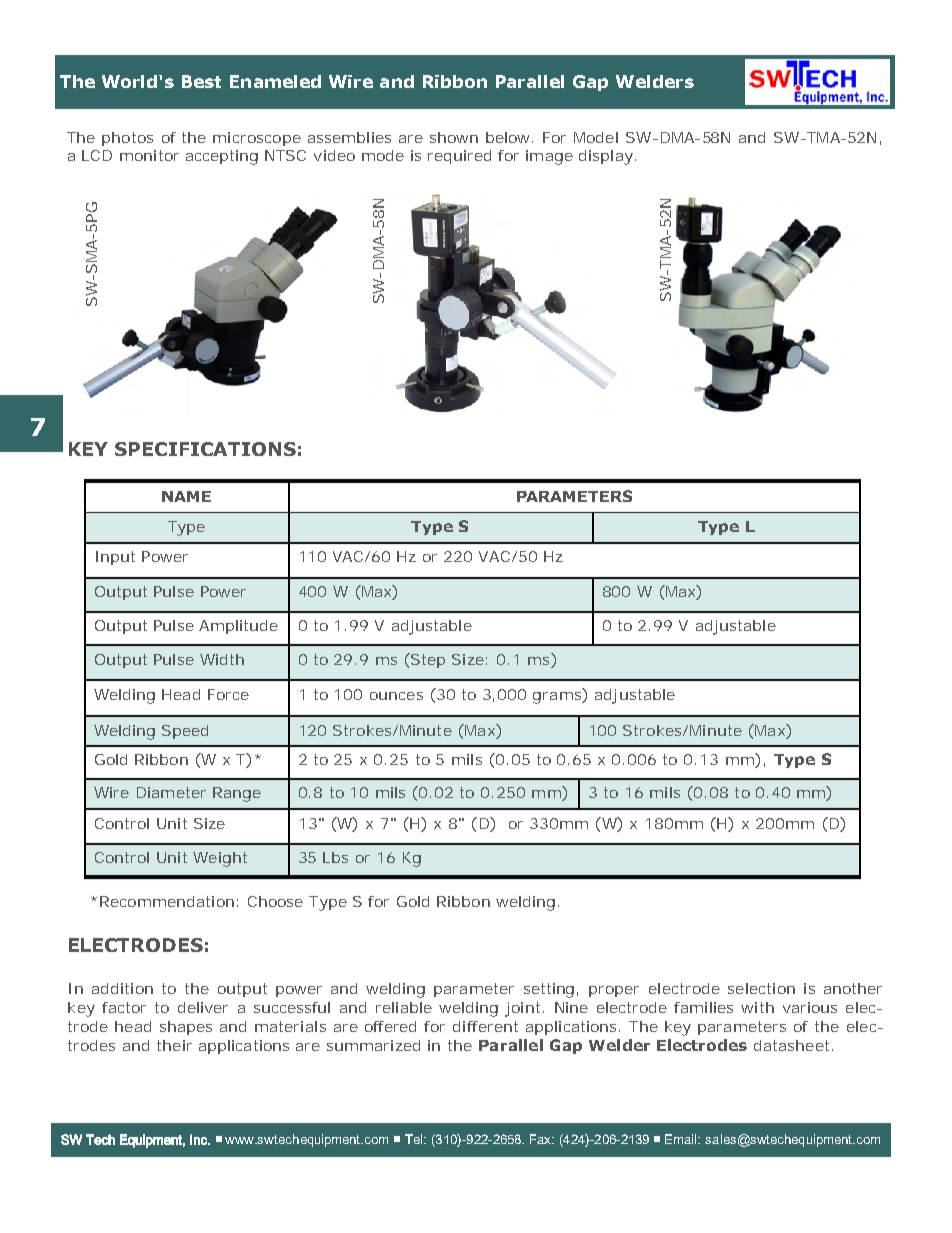  Describe the element at coordinates (791, 1045) in the screenshot. I see `datasheet` at that location.
